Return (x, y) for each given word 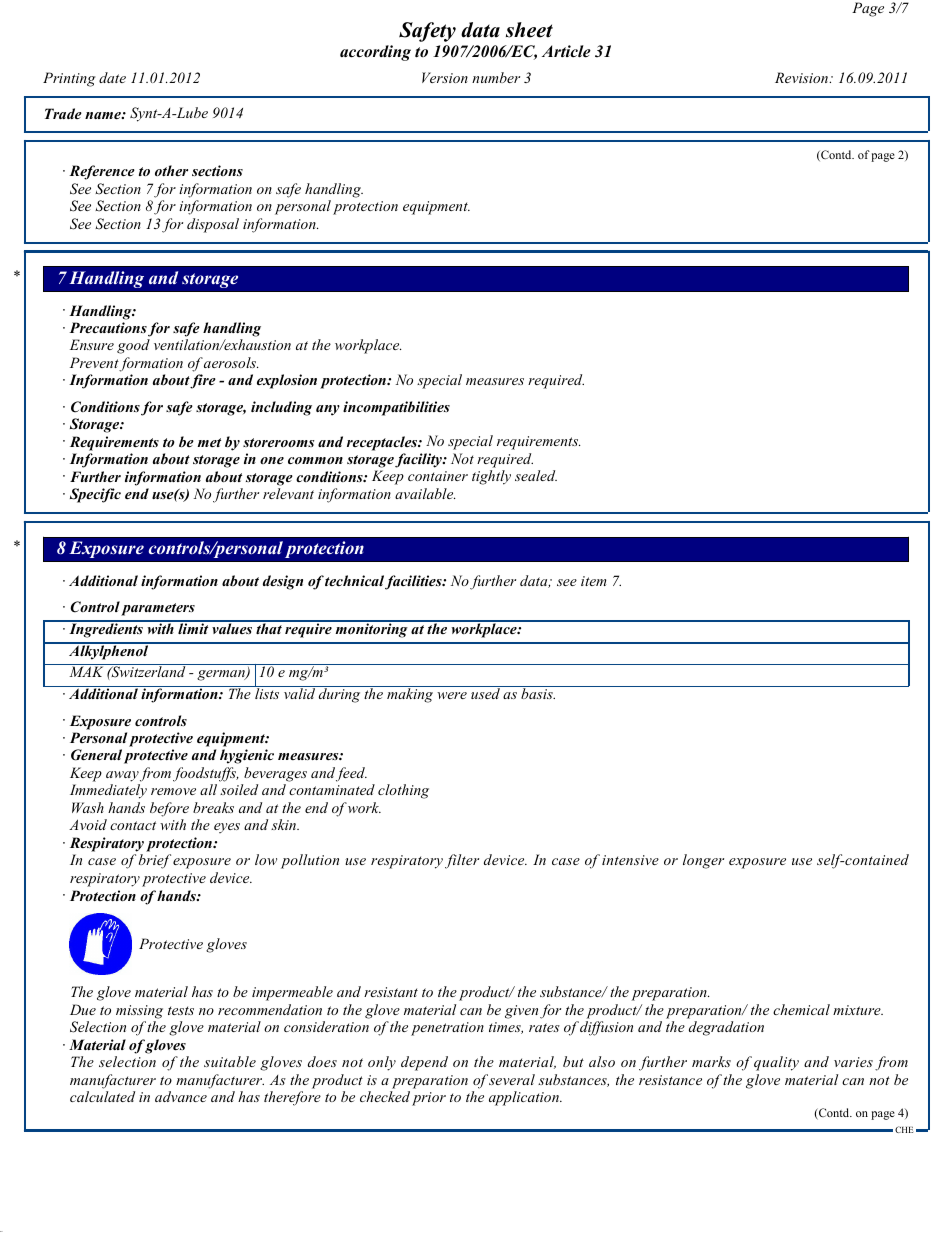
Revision (803, 77)
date (112, 77)
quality (776, 1063)
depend (424, 1063)
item (593, 581)
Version (445, 77)
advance (181, 1096)
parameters (158, 609)
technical (354, 580)
